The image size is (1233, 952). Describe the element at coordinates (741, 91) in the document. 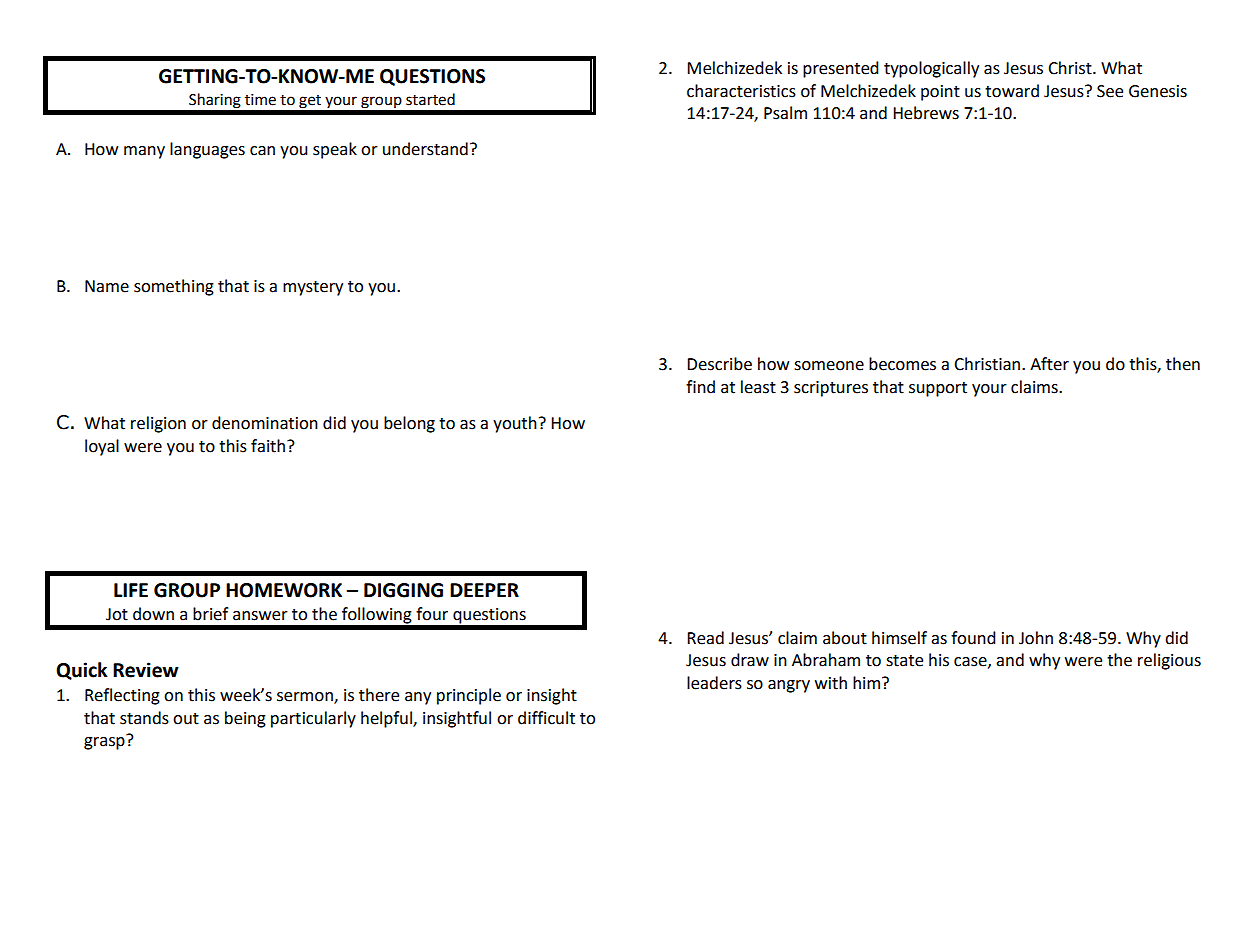

I see `characteristics` at that location.
